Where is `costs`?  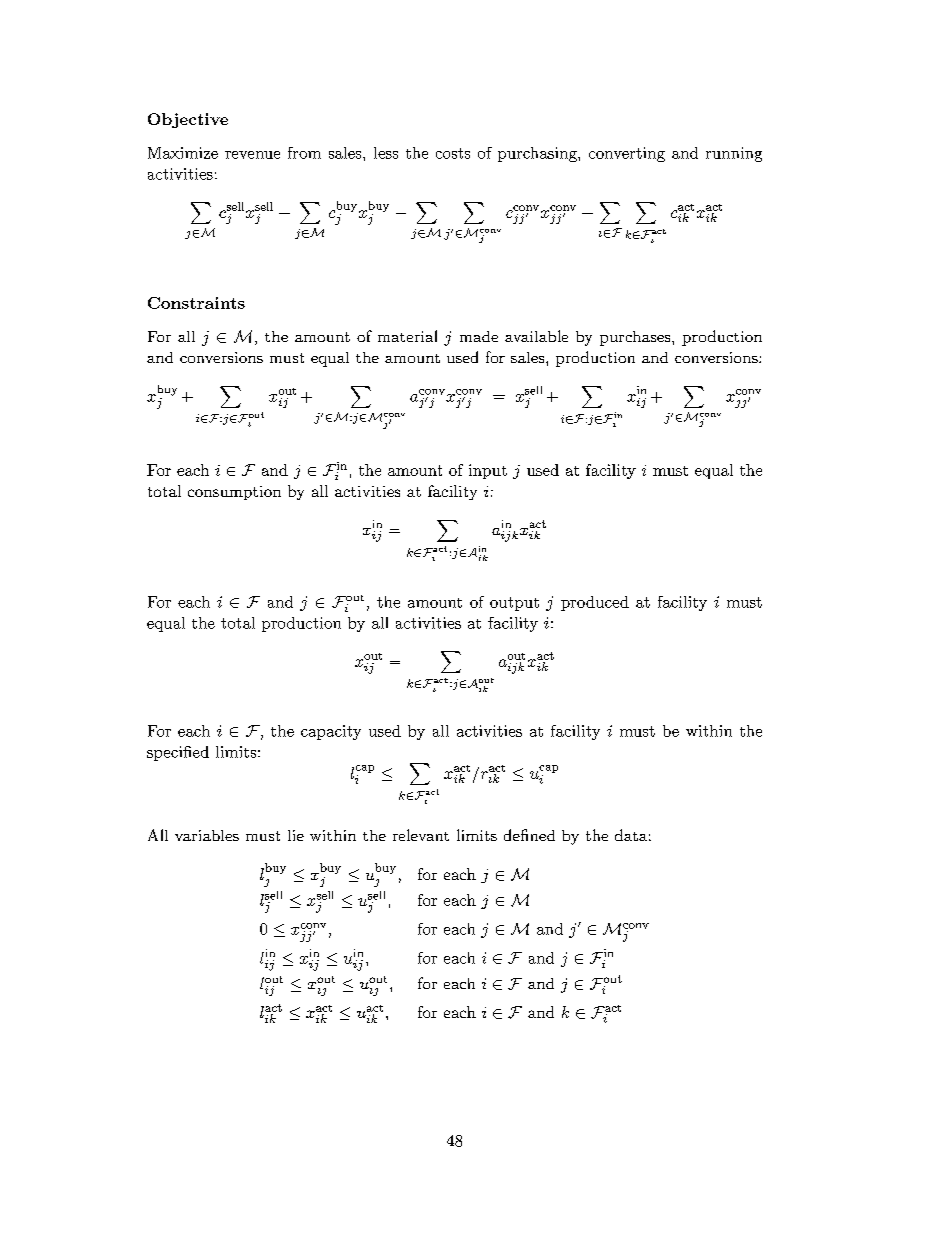
costs is located at coordinates (453, 153).
